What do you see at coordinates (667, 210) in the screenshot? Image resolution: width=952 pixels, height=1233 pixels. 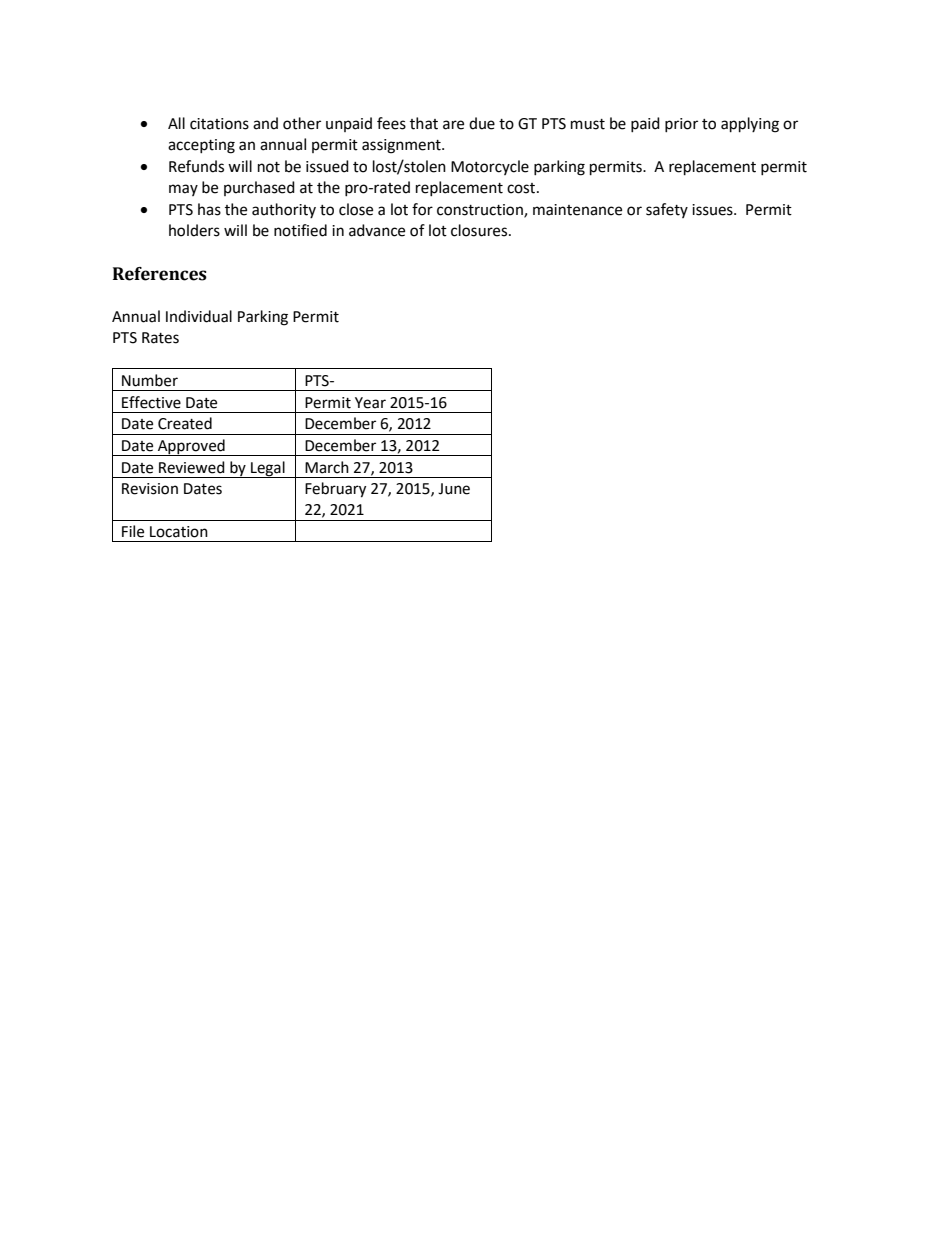 I see `safety` at bounding box center [667, 210].
